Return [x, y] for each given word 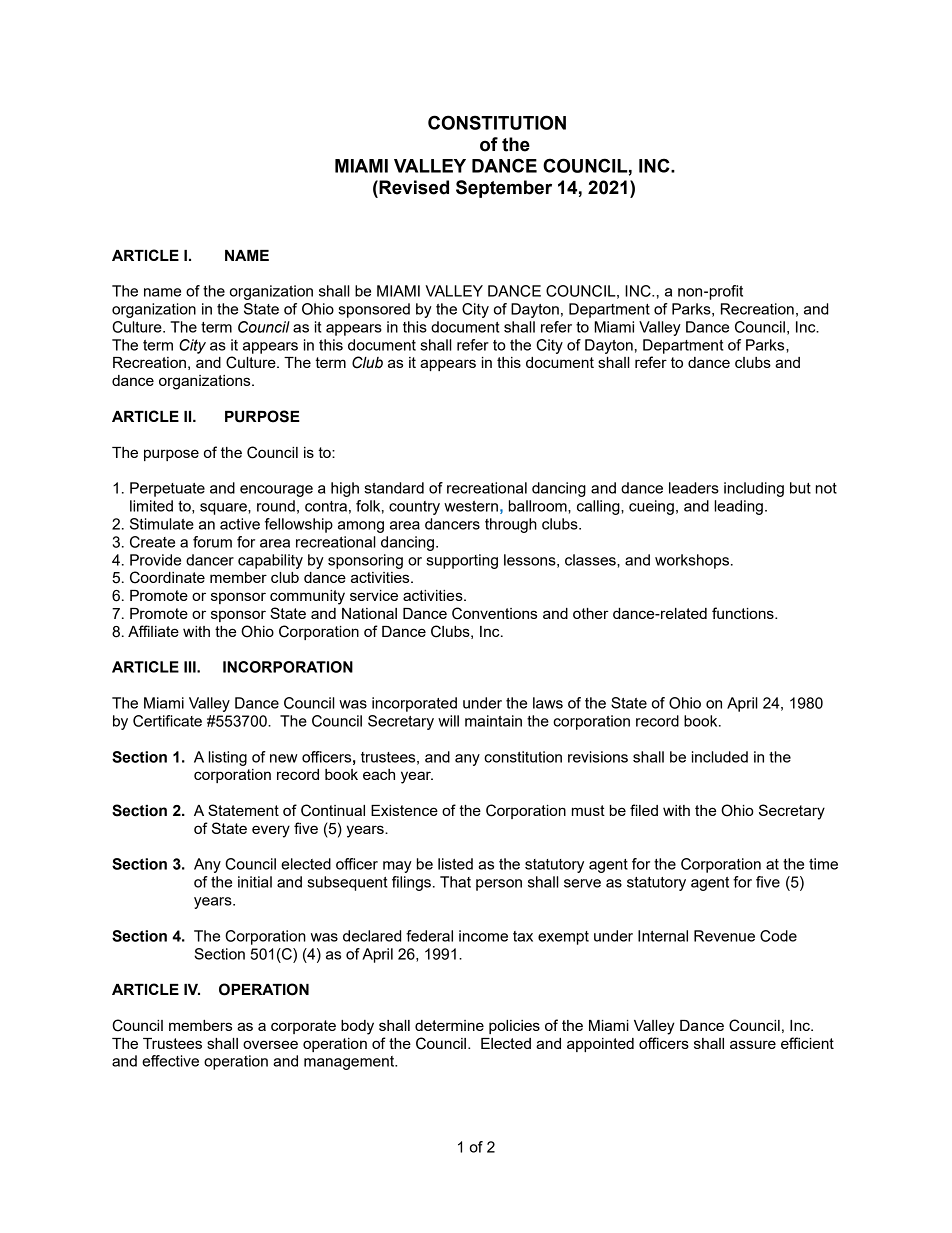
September [504, 189]
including [754, 489]
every [271, 831]
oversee [270, 1044]
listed [455, 864]
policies [514, 1027]
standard [394, 488]
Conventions [494, 613]
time [823, 864]
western [471, 506]
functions [744, 613]
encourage [276, 491]
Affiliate [153, 631]
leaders [694, 488]
